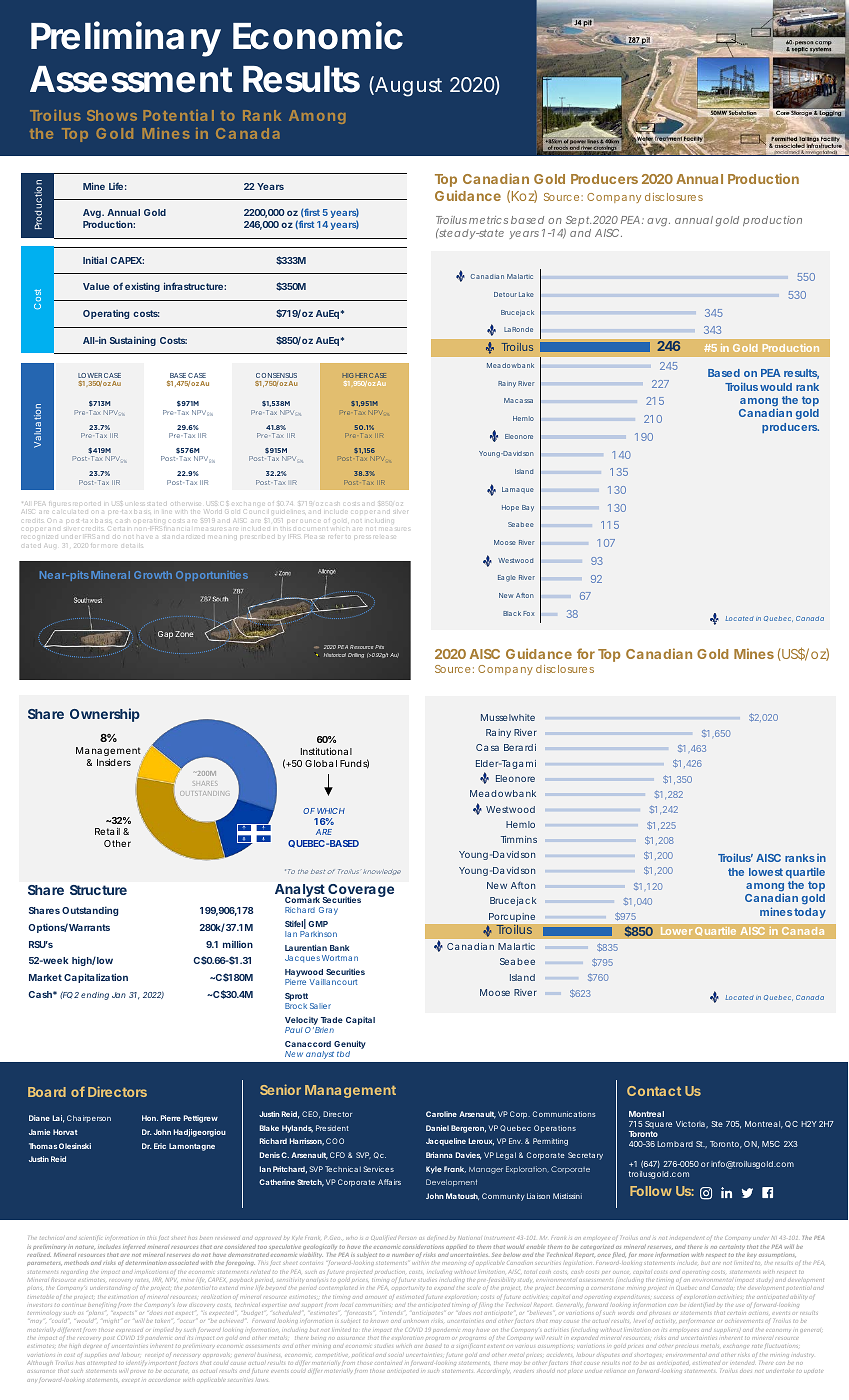 The image size is (849, 1400). Describe the element at coordinates (112, 115) in the screenshot. I see `Shows` at that location.
